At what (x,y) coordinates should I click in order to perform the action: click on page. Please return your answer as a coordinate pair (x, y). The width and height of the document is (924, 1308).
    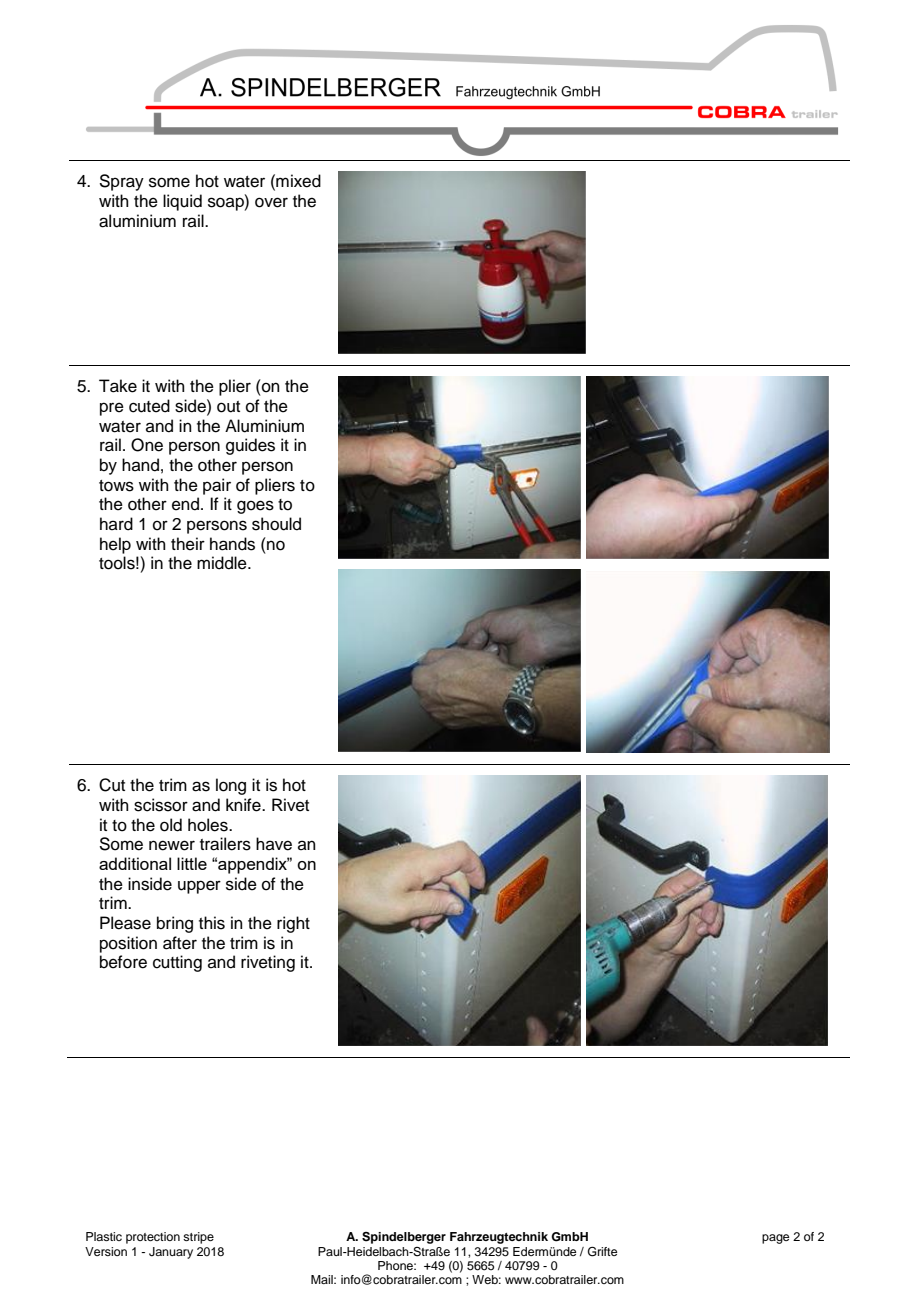
    Looking at the image, I should click on (775, 1239).
